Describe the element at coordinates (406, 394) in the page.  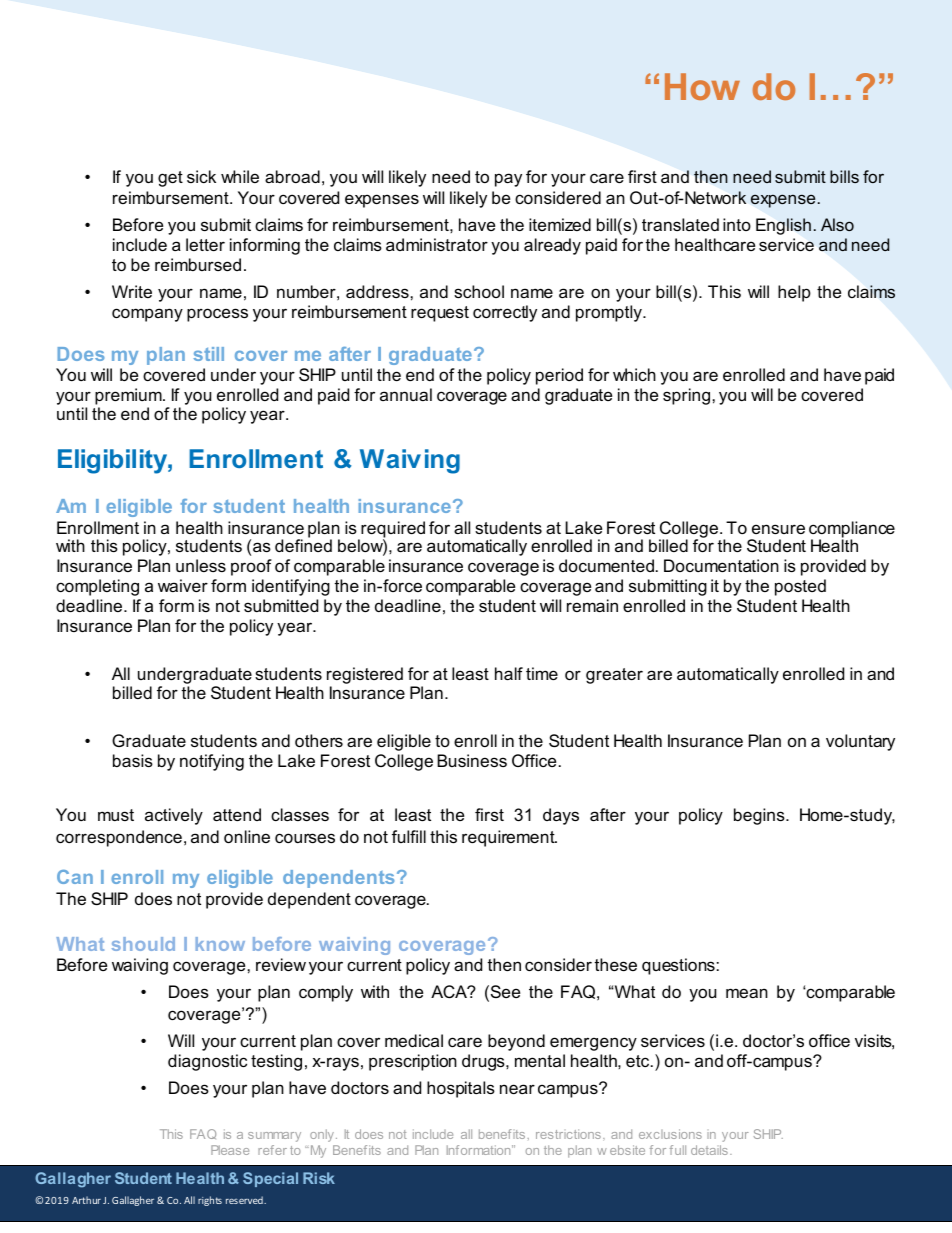
I see `annual` at that location.
